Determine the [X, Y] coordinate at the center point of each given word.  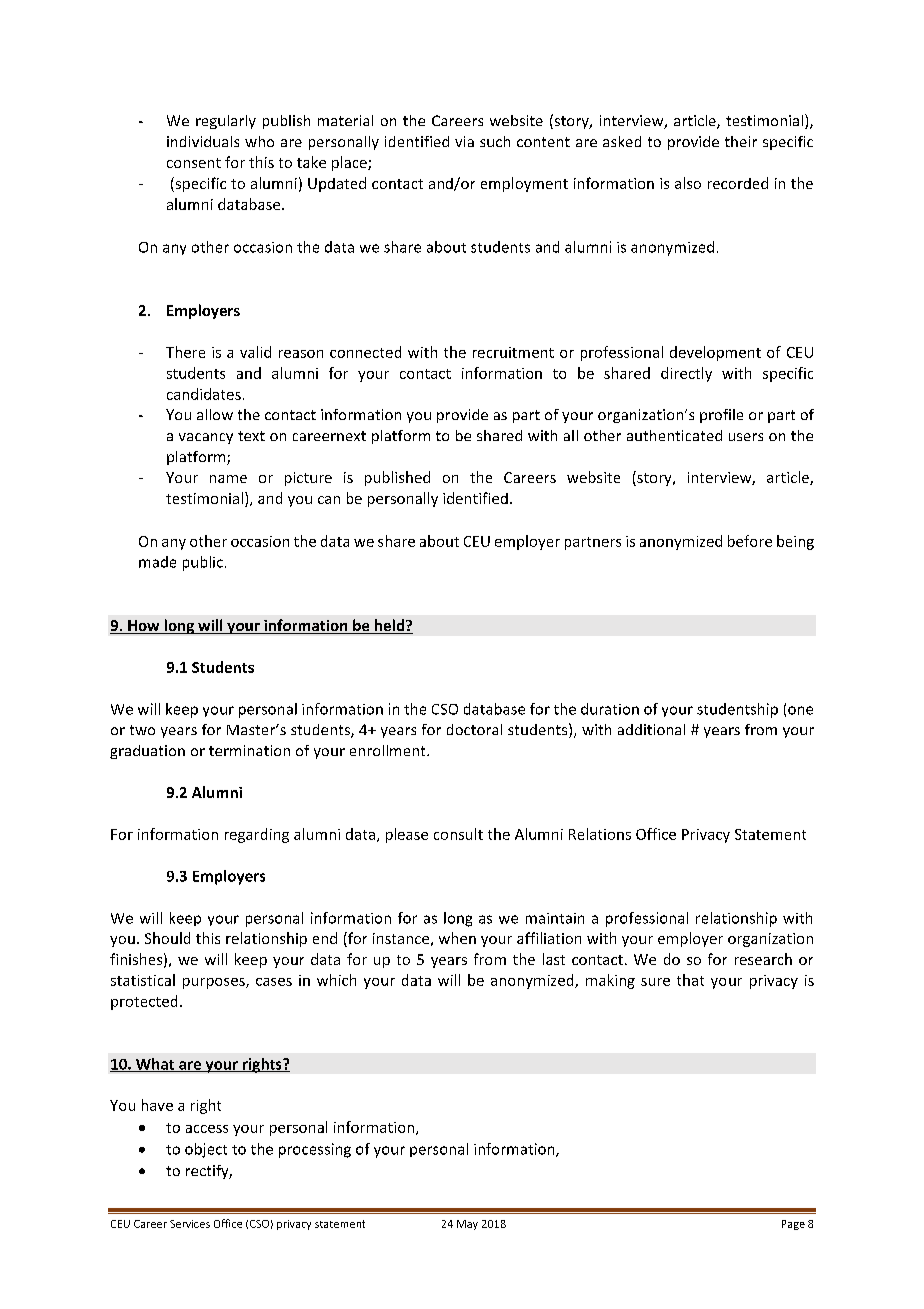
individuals [203, 141]
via [464, 141]
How [144, 627]
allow [215, 414]
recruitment [513, 352]
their [741, 141]
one [800, 710]
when [457, 938]
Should [167, 938]
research [763, 959]
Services [190, 1224]
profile [721, 416]
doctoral [474, 729]
